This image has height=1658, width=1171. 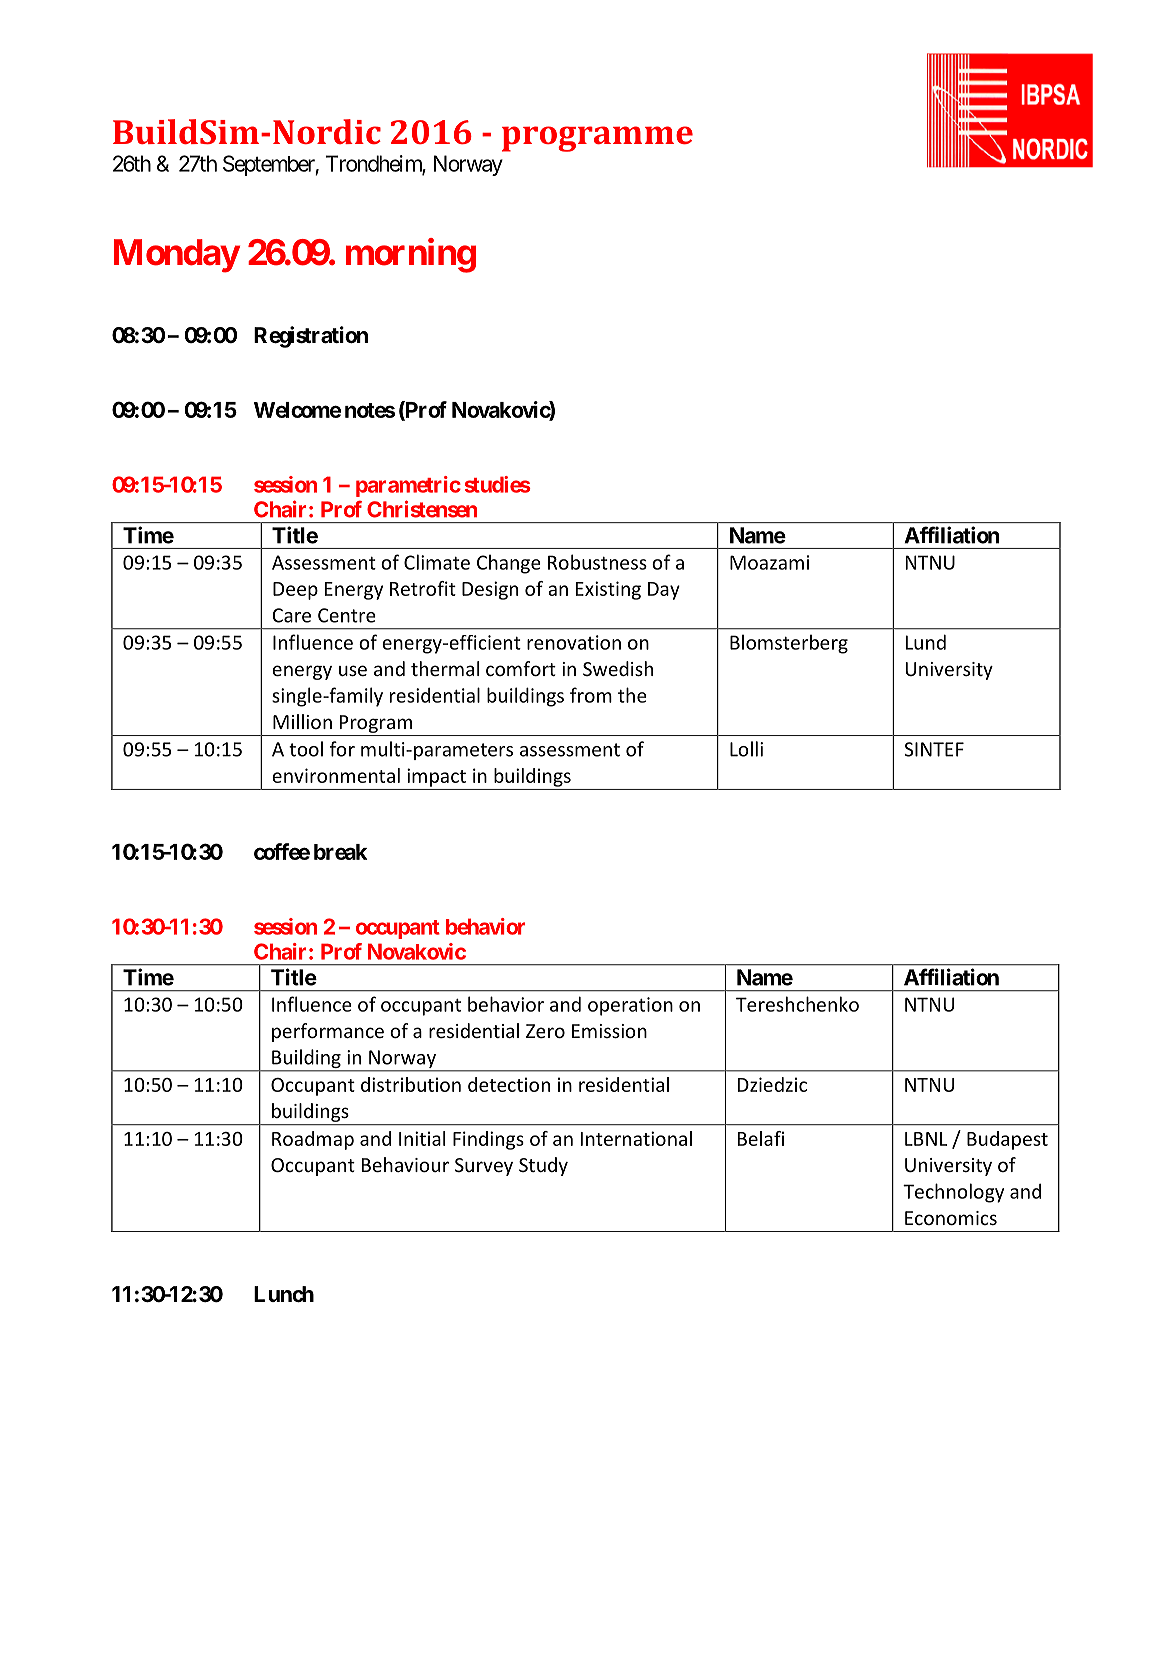 What do you see at coordinates (543, 1166) in the image?
I see `Study` at bounding box center [543, 1166].
